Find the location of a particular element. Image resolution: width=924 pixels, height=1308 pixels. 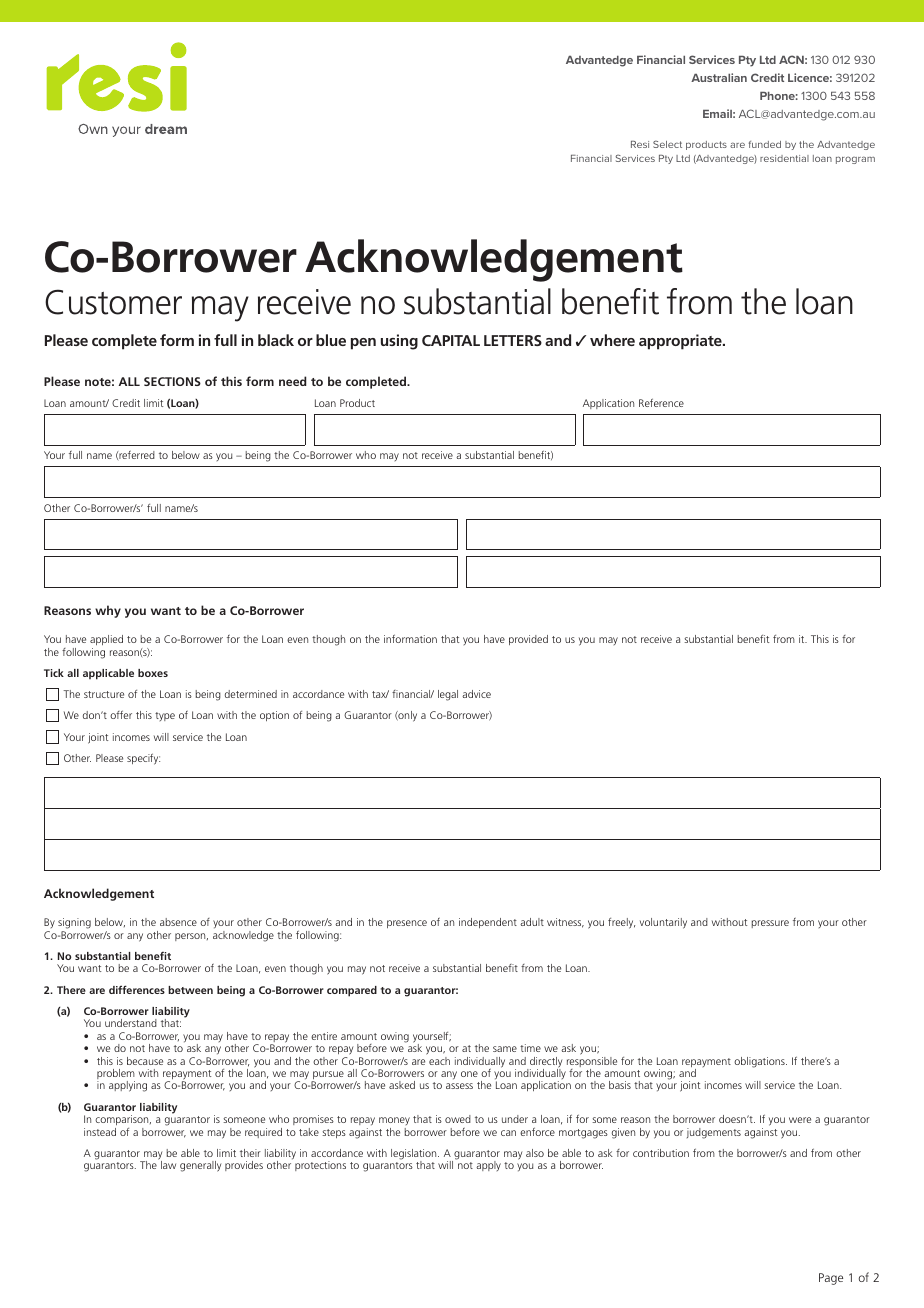

provided is located at coordinates (528, 640).
